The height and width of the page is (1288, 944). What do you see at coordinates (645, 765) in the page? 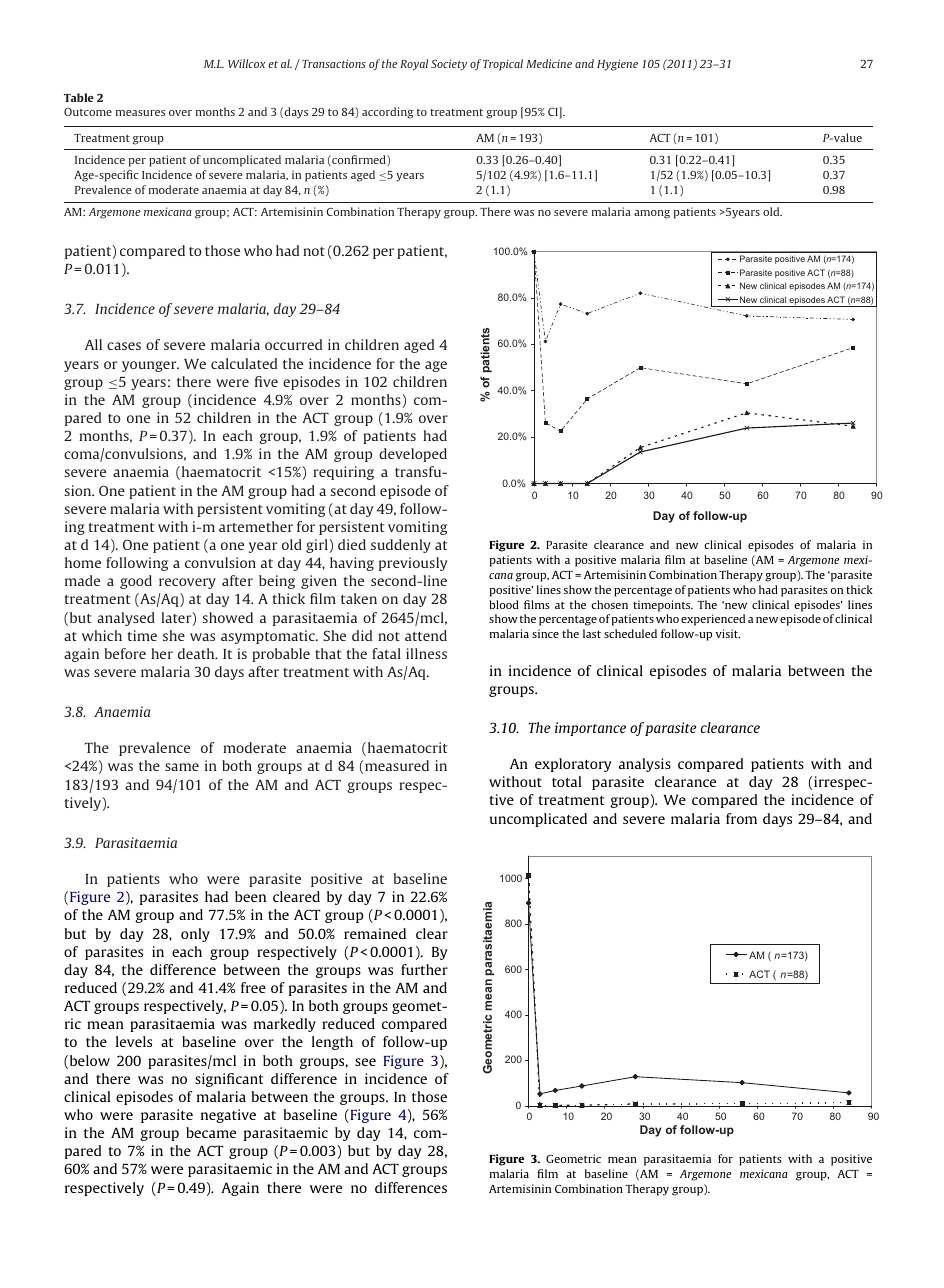
I see `analysis` at bounding box center [645, 765].
